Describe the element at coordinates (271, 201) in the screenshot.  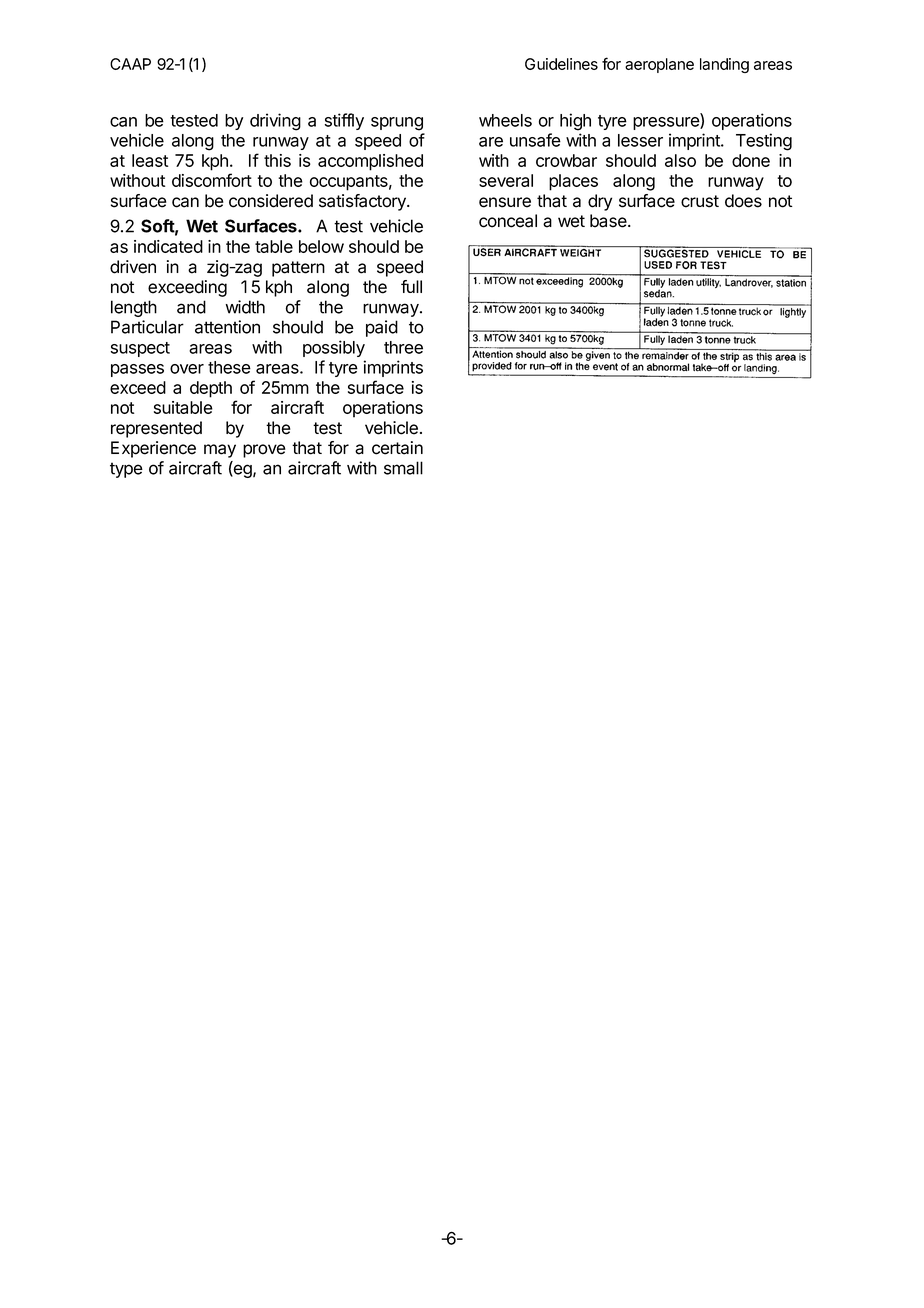
I see `considered` at that location.
